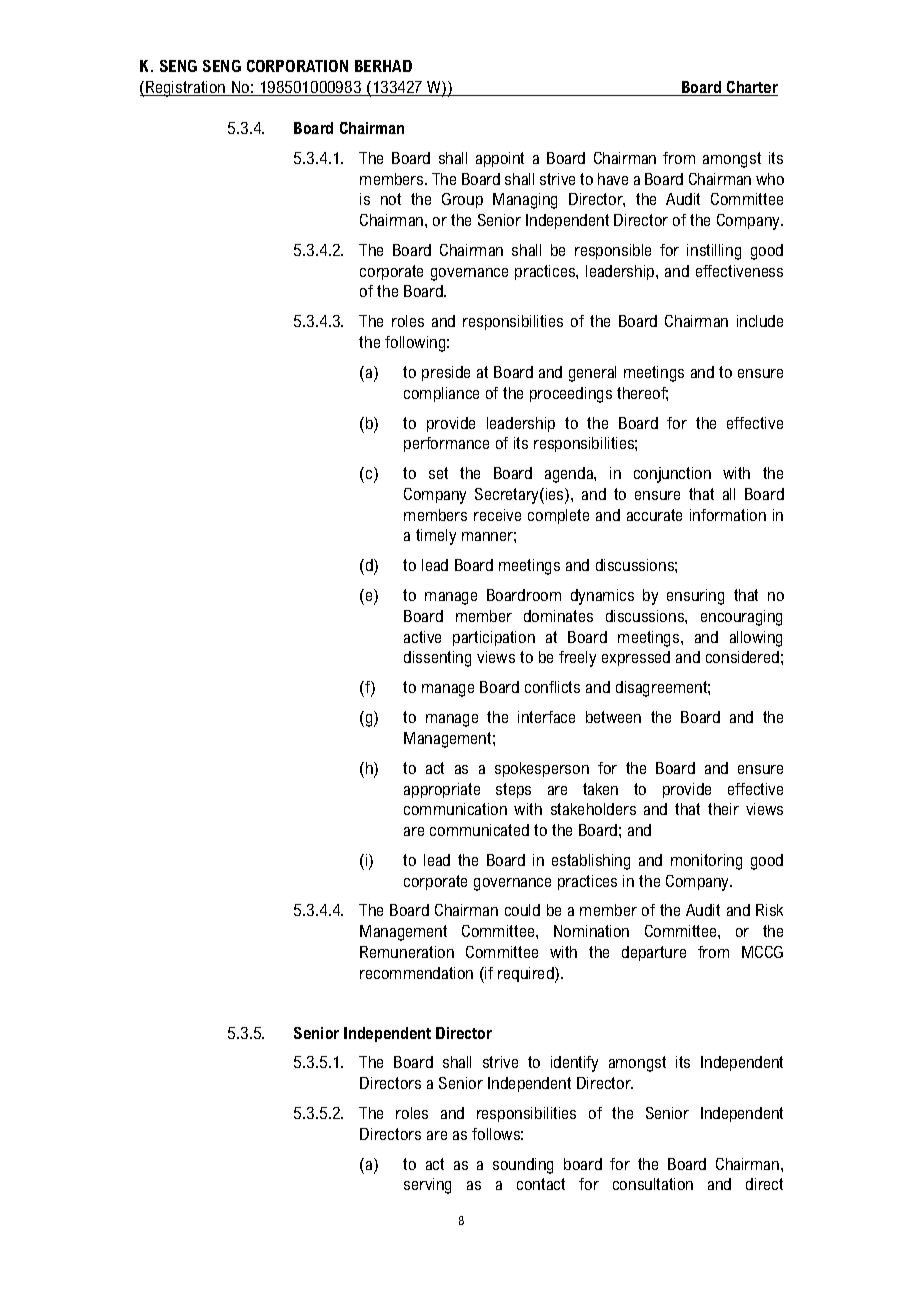 The width and height of the image is (924, 1307). I want to click on sounding, so click(523, 1166).
